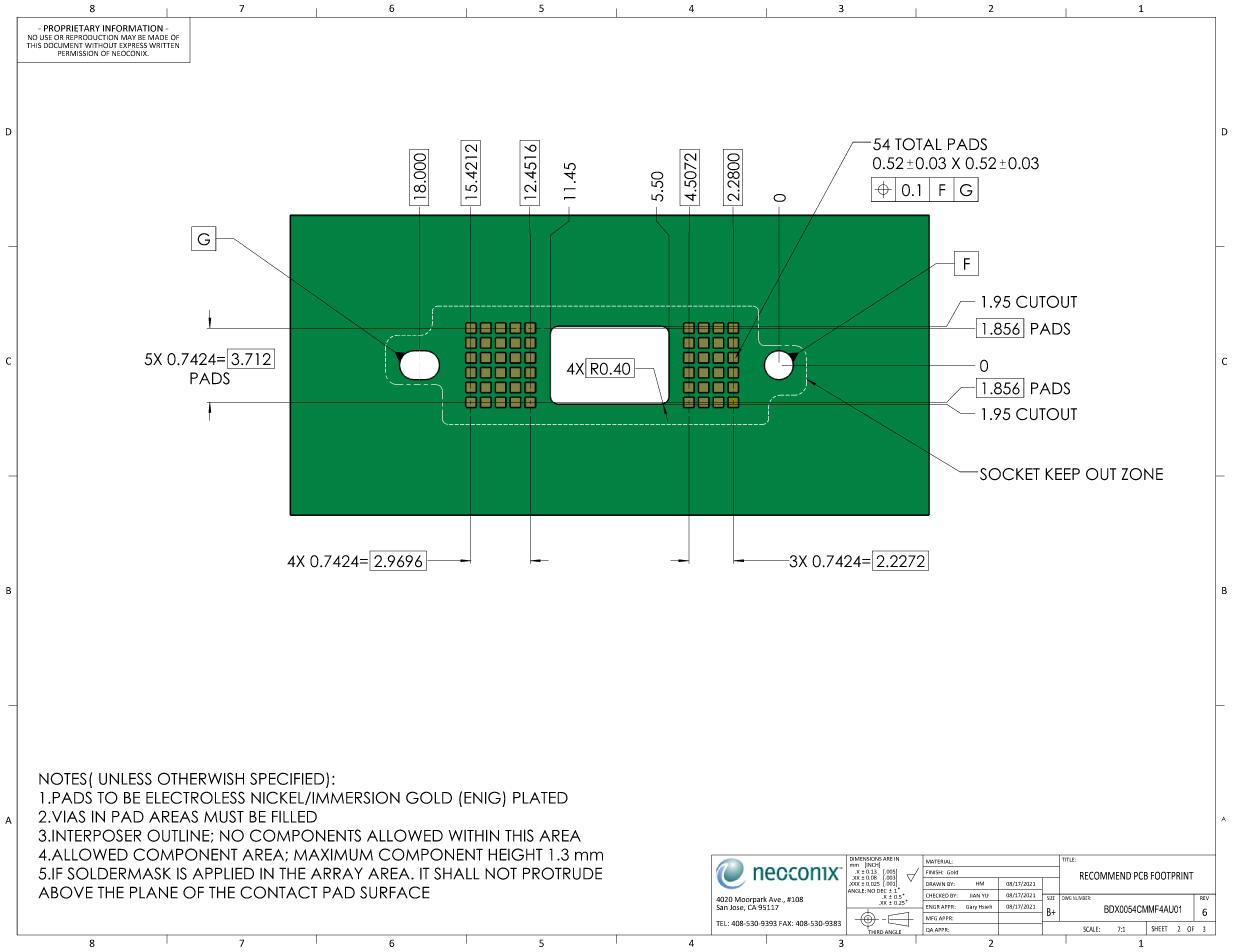 The image size is (1233, 952). What do you see at coordinates (1082, 897) in the screenshot?
I see `NUMBER` at bounding box center [1082, 897].
